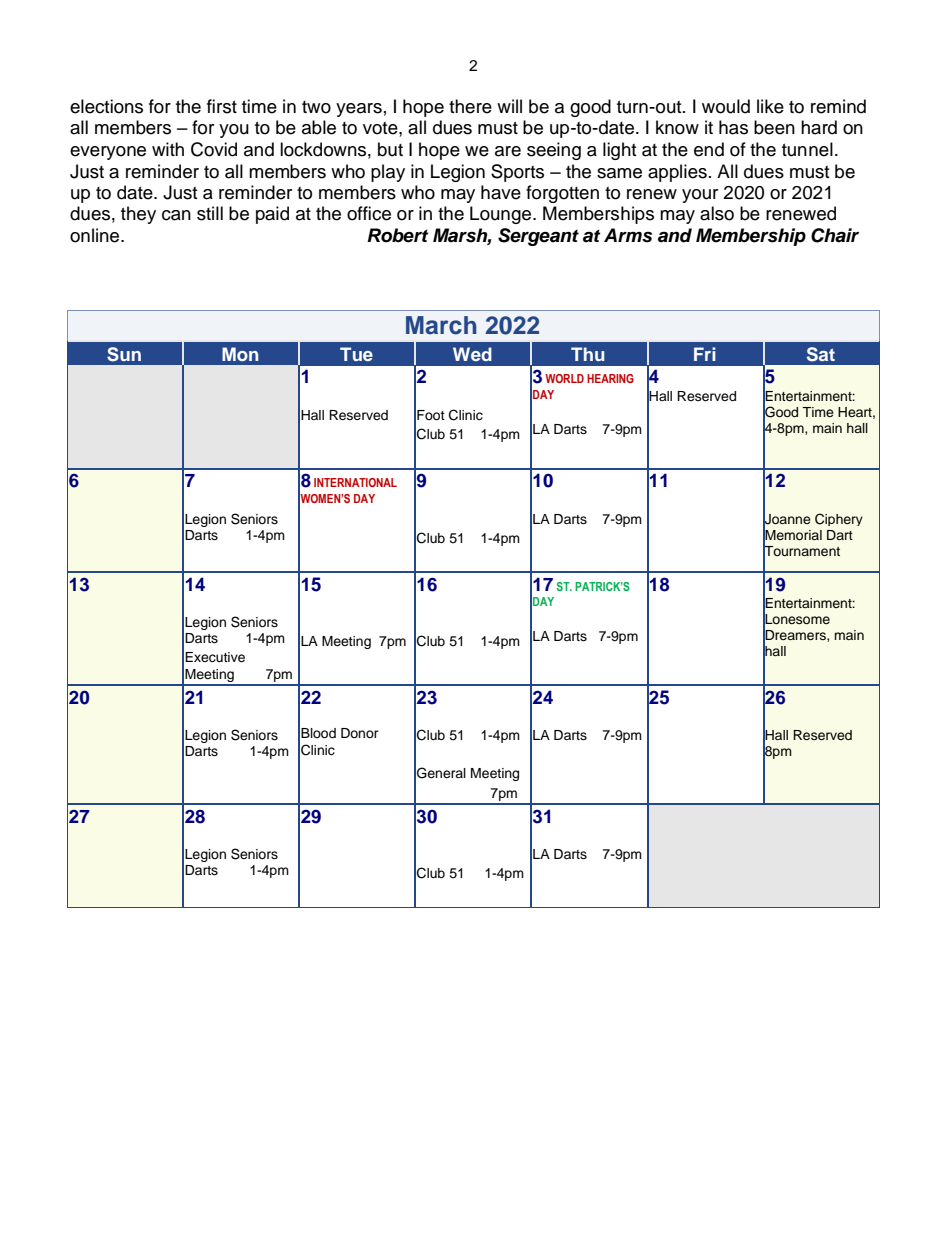 This page has height=1233, width=952. What do you see at coordinates (470, 106) in the page?
I see `there` at bounding box center [470, 106].
